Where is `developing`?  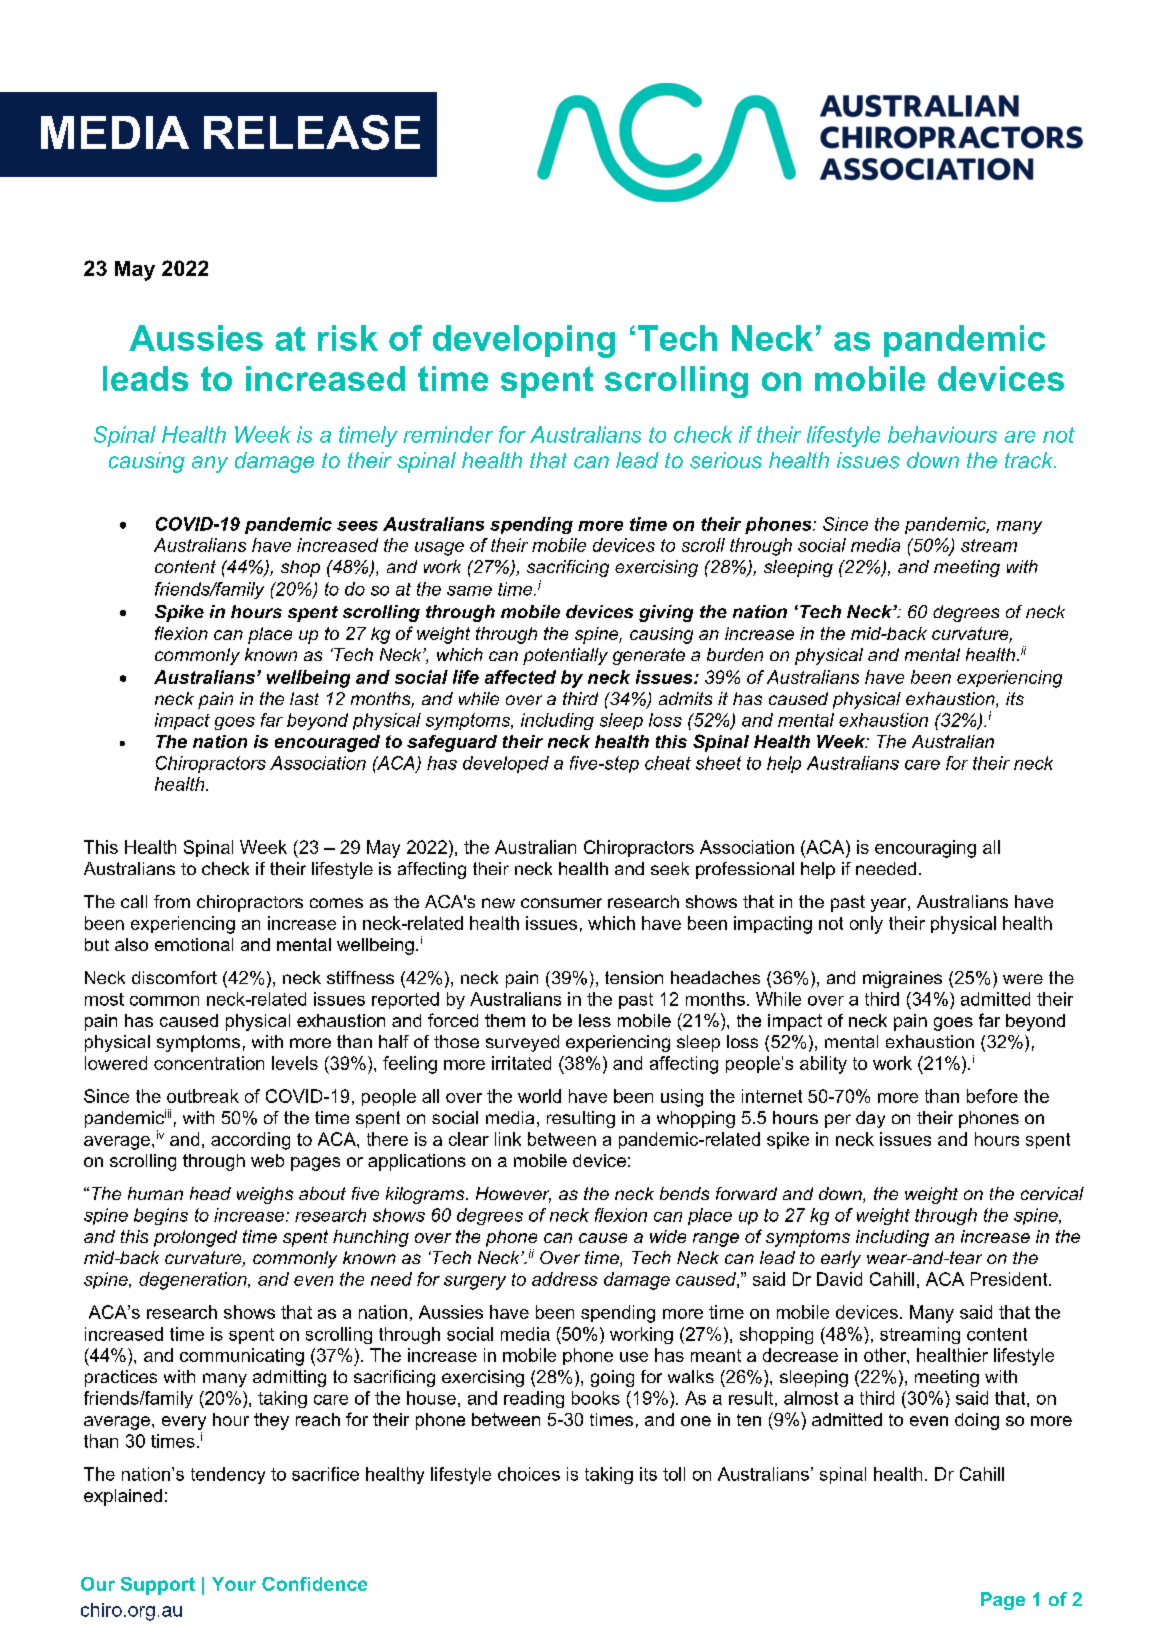 developing is located at coordinates (524, 341).
